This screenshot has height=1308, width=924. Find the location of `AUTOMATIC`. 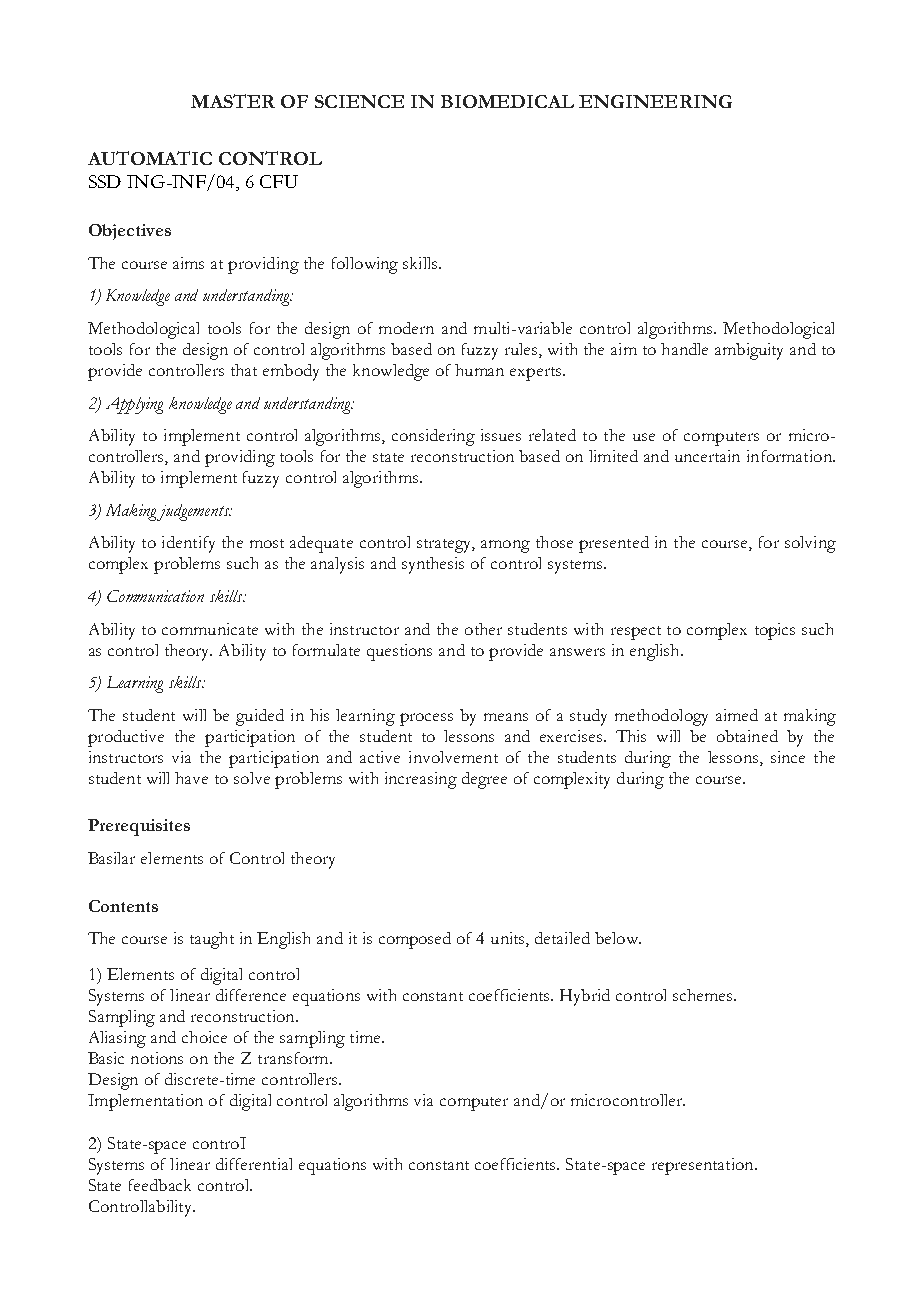

AUTOMATIC is located at coordinates (150, 158).
